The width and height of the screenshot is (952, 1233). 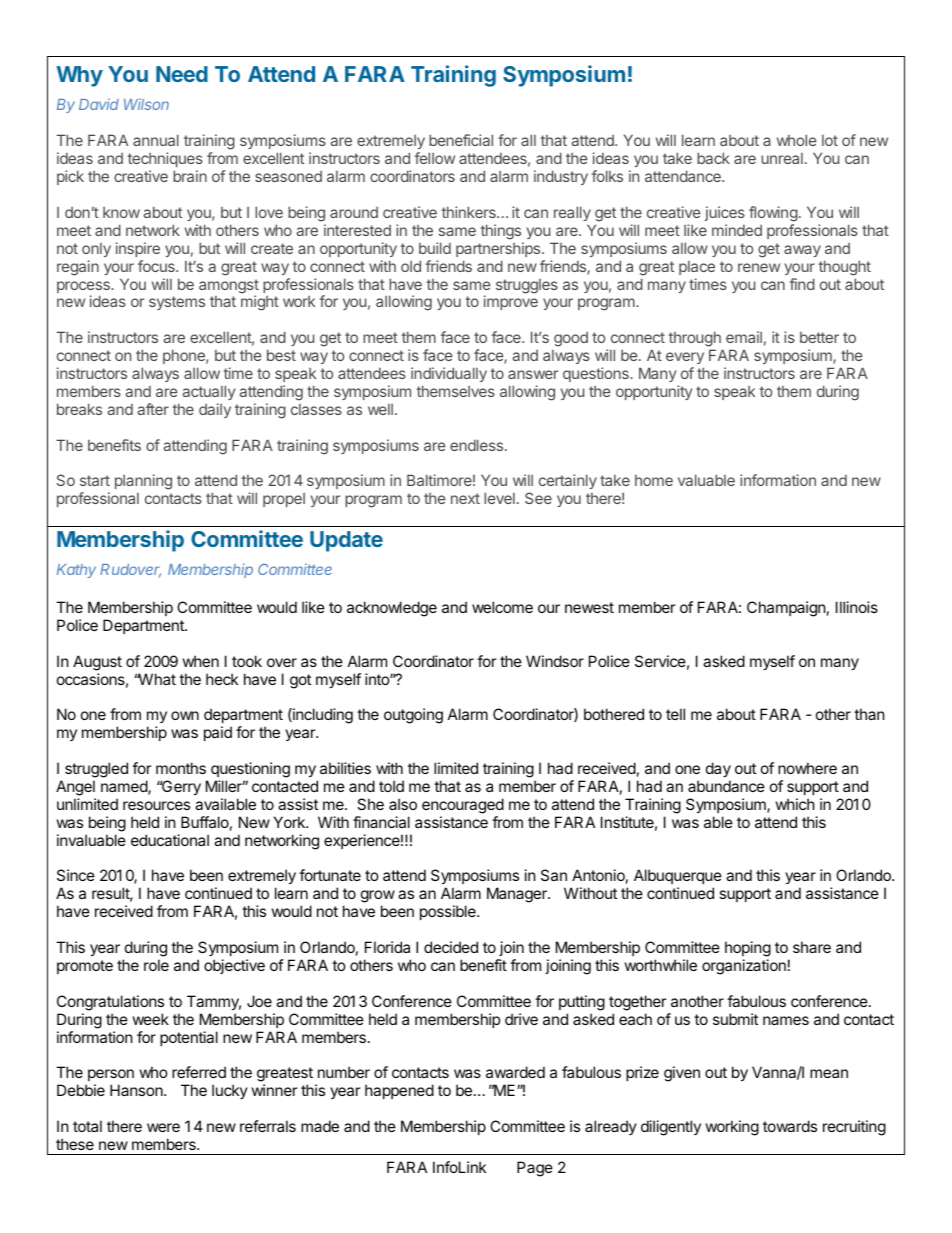 I want to click on were, so click(x=163, y=1127).
